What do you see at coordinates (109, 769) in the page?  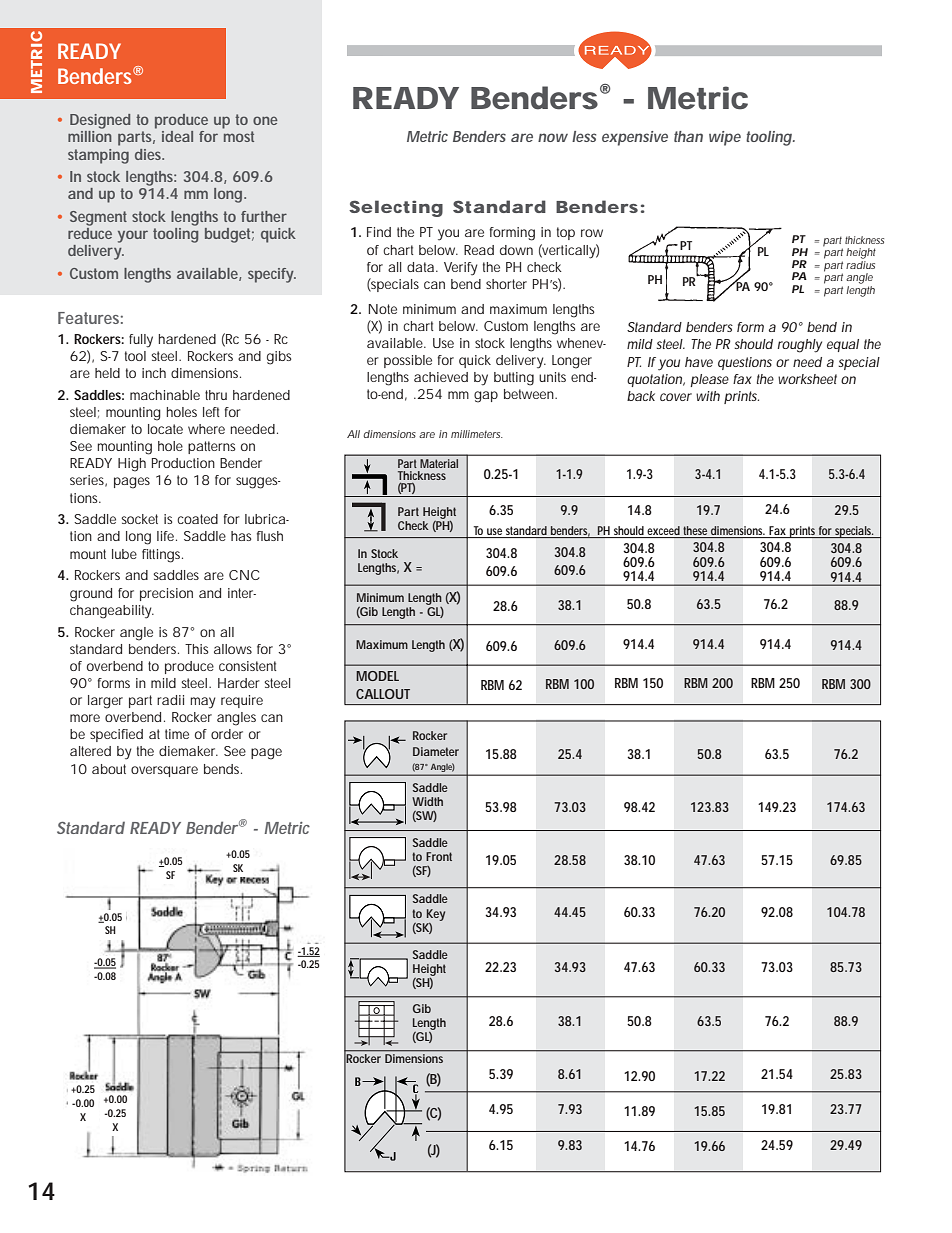 I see `about` at bounding box center [109, 769].
